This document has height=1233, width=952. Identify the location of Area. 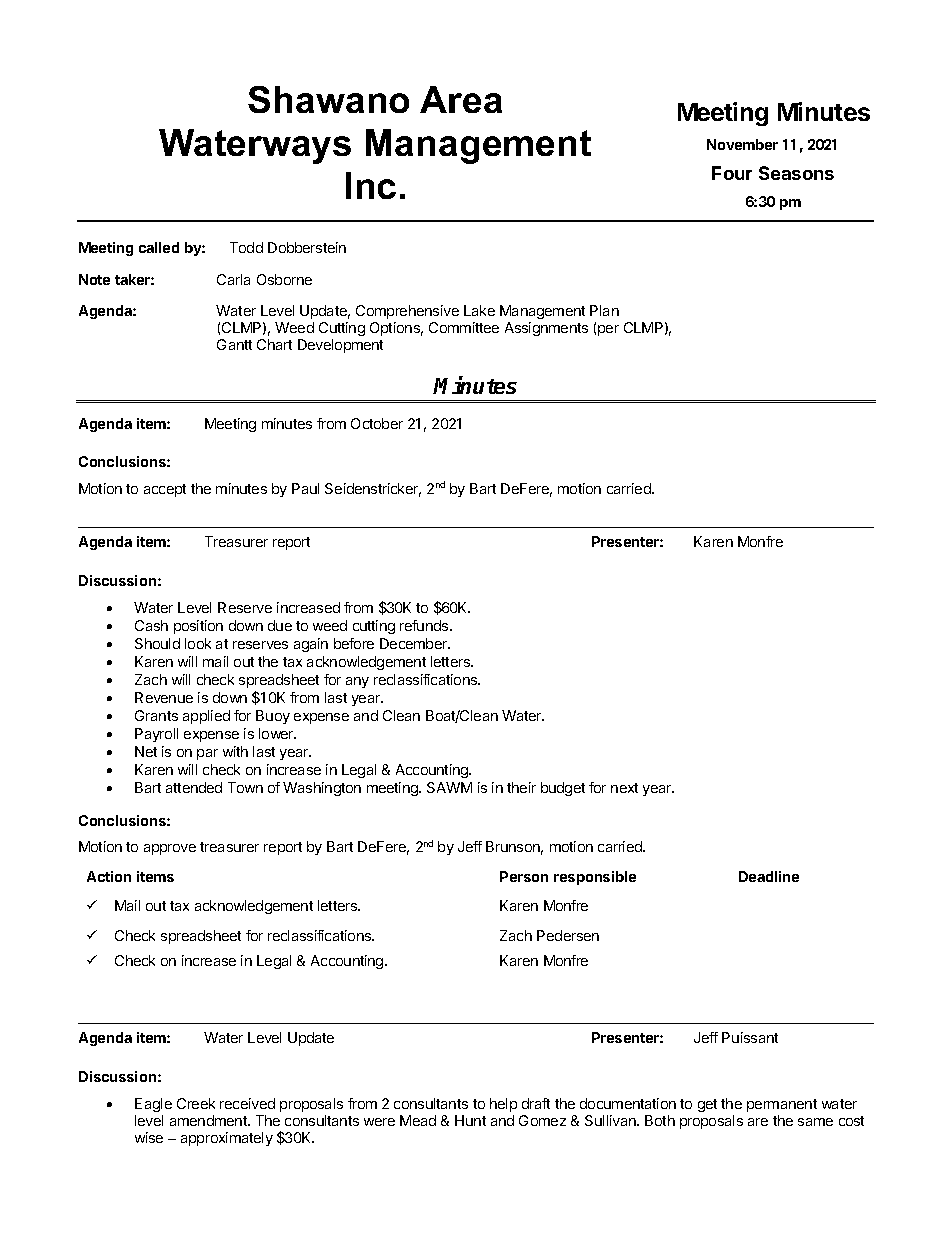
(461, 99).
